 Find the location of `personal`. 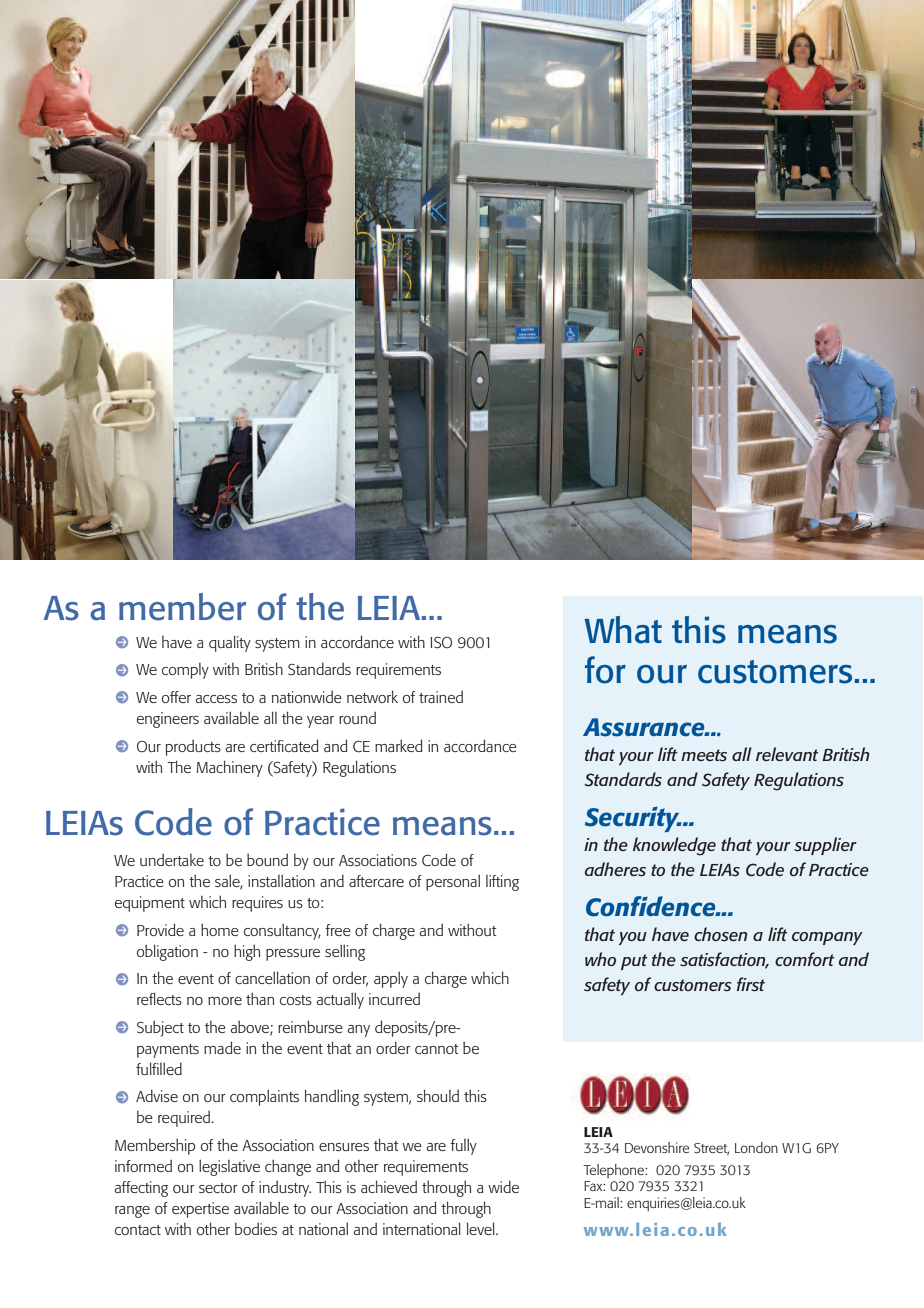

personal is located at coordinates (453, 882).
